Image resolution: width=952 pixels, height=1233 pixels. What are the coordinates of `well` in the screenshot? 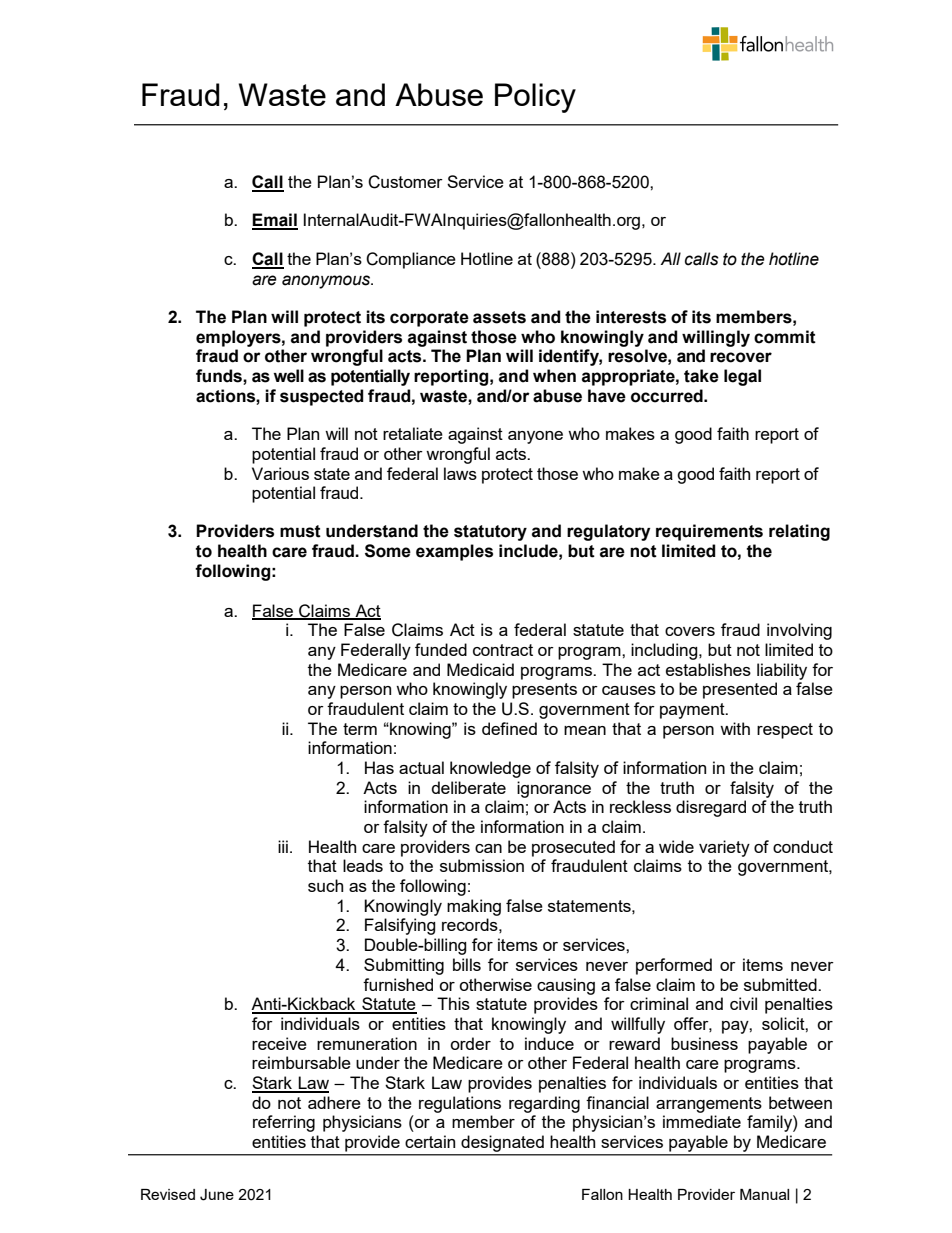 It's located at (288, 376).
